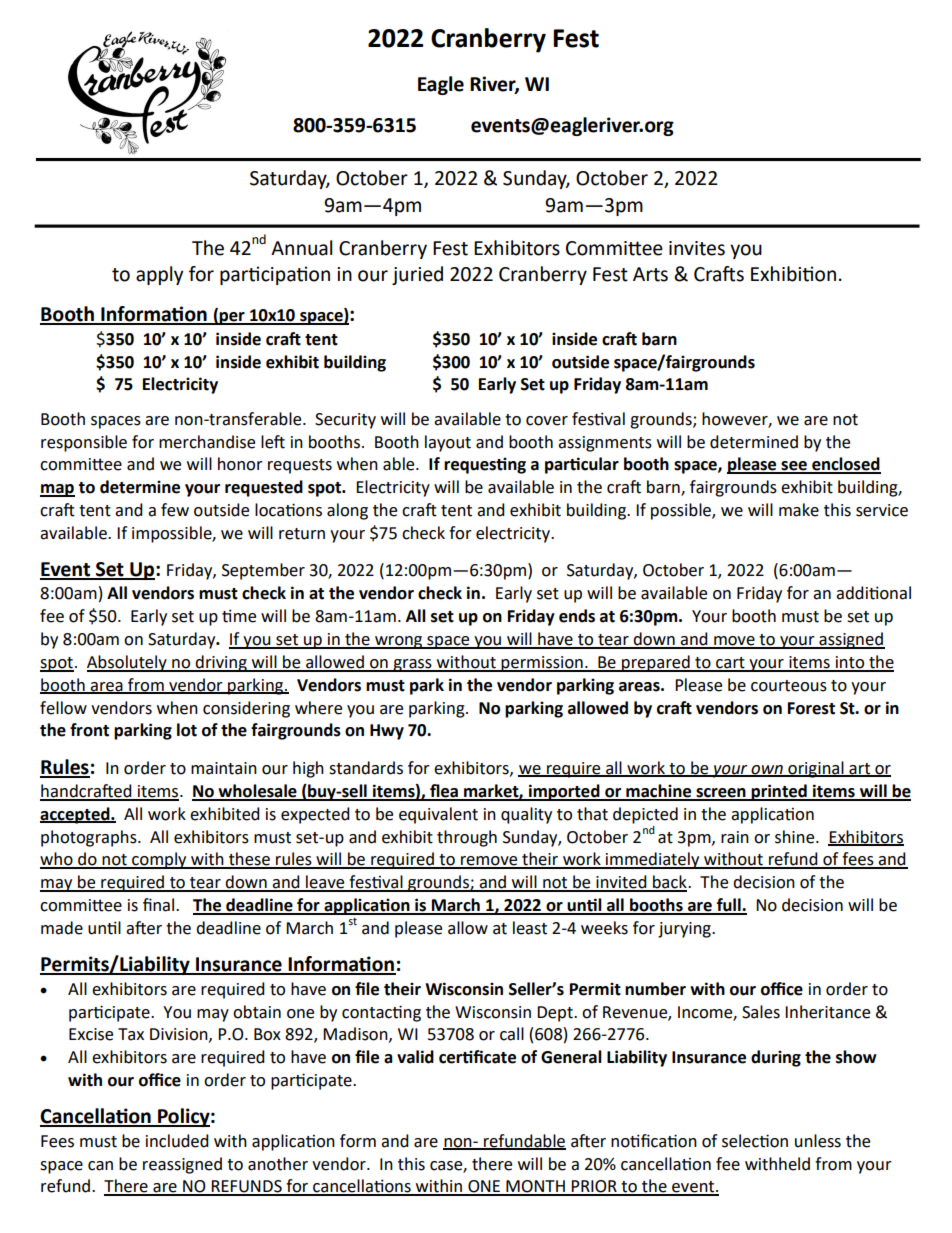  Describe the element at coordinates (177, 1141) in the document. I see `included` at that location.
